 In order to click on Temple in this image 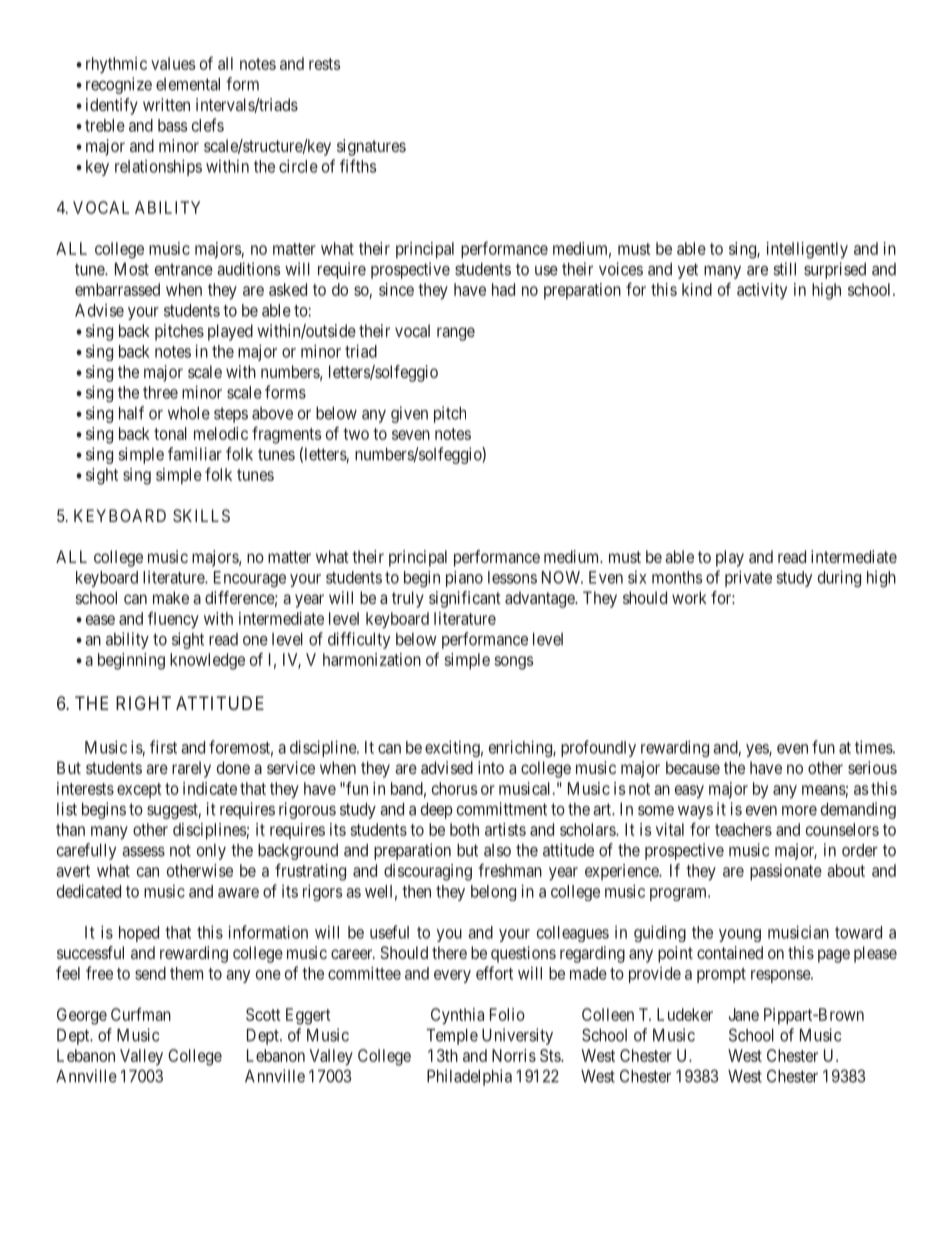, I will do `click(452, 1037)`.
